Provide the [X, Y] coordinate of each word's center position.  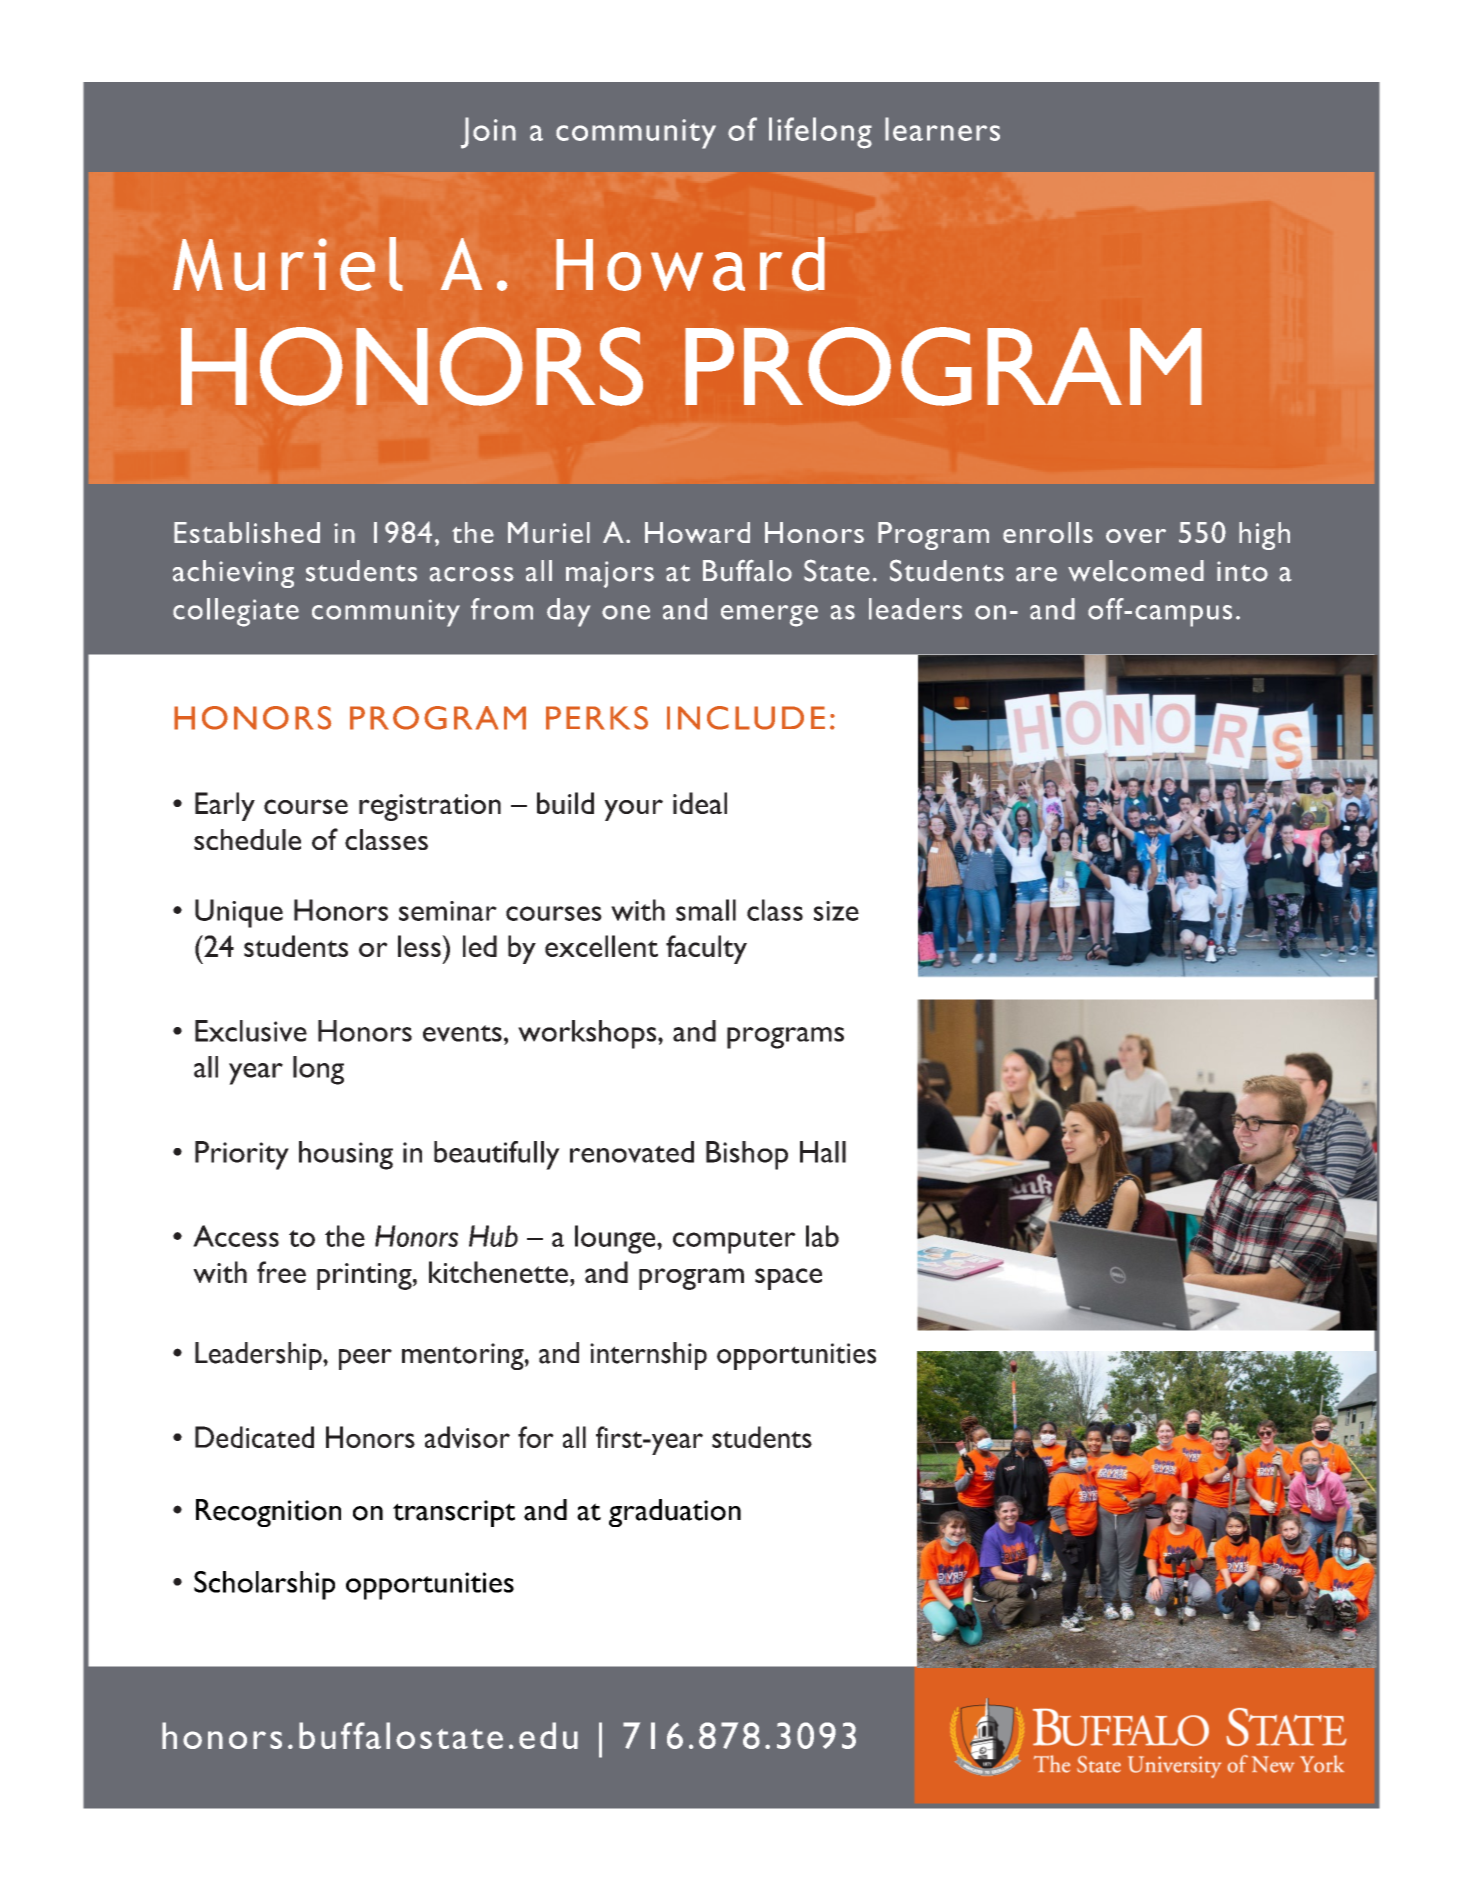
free [281, 1272]
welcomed [1136, 571]
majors [610, 574]
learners [942, 129]
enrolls [1048, 532]
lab [822, 1236]
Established [247, 532]
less [420, 946]
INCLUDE [746, 718]
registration [430, 807]
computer [734, 1242]
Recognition [268, 1513]
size [836, 911]
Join [488, 133]
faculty [706, 949]
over [1136, 536]
